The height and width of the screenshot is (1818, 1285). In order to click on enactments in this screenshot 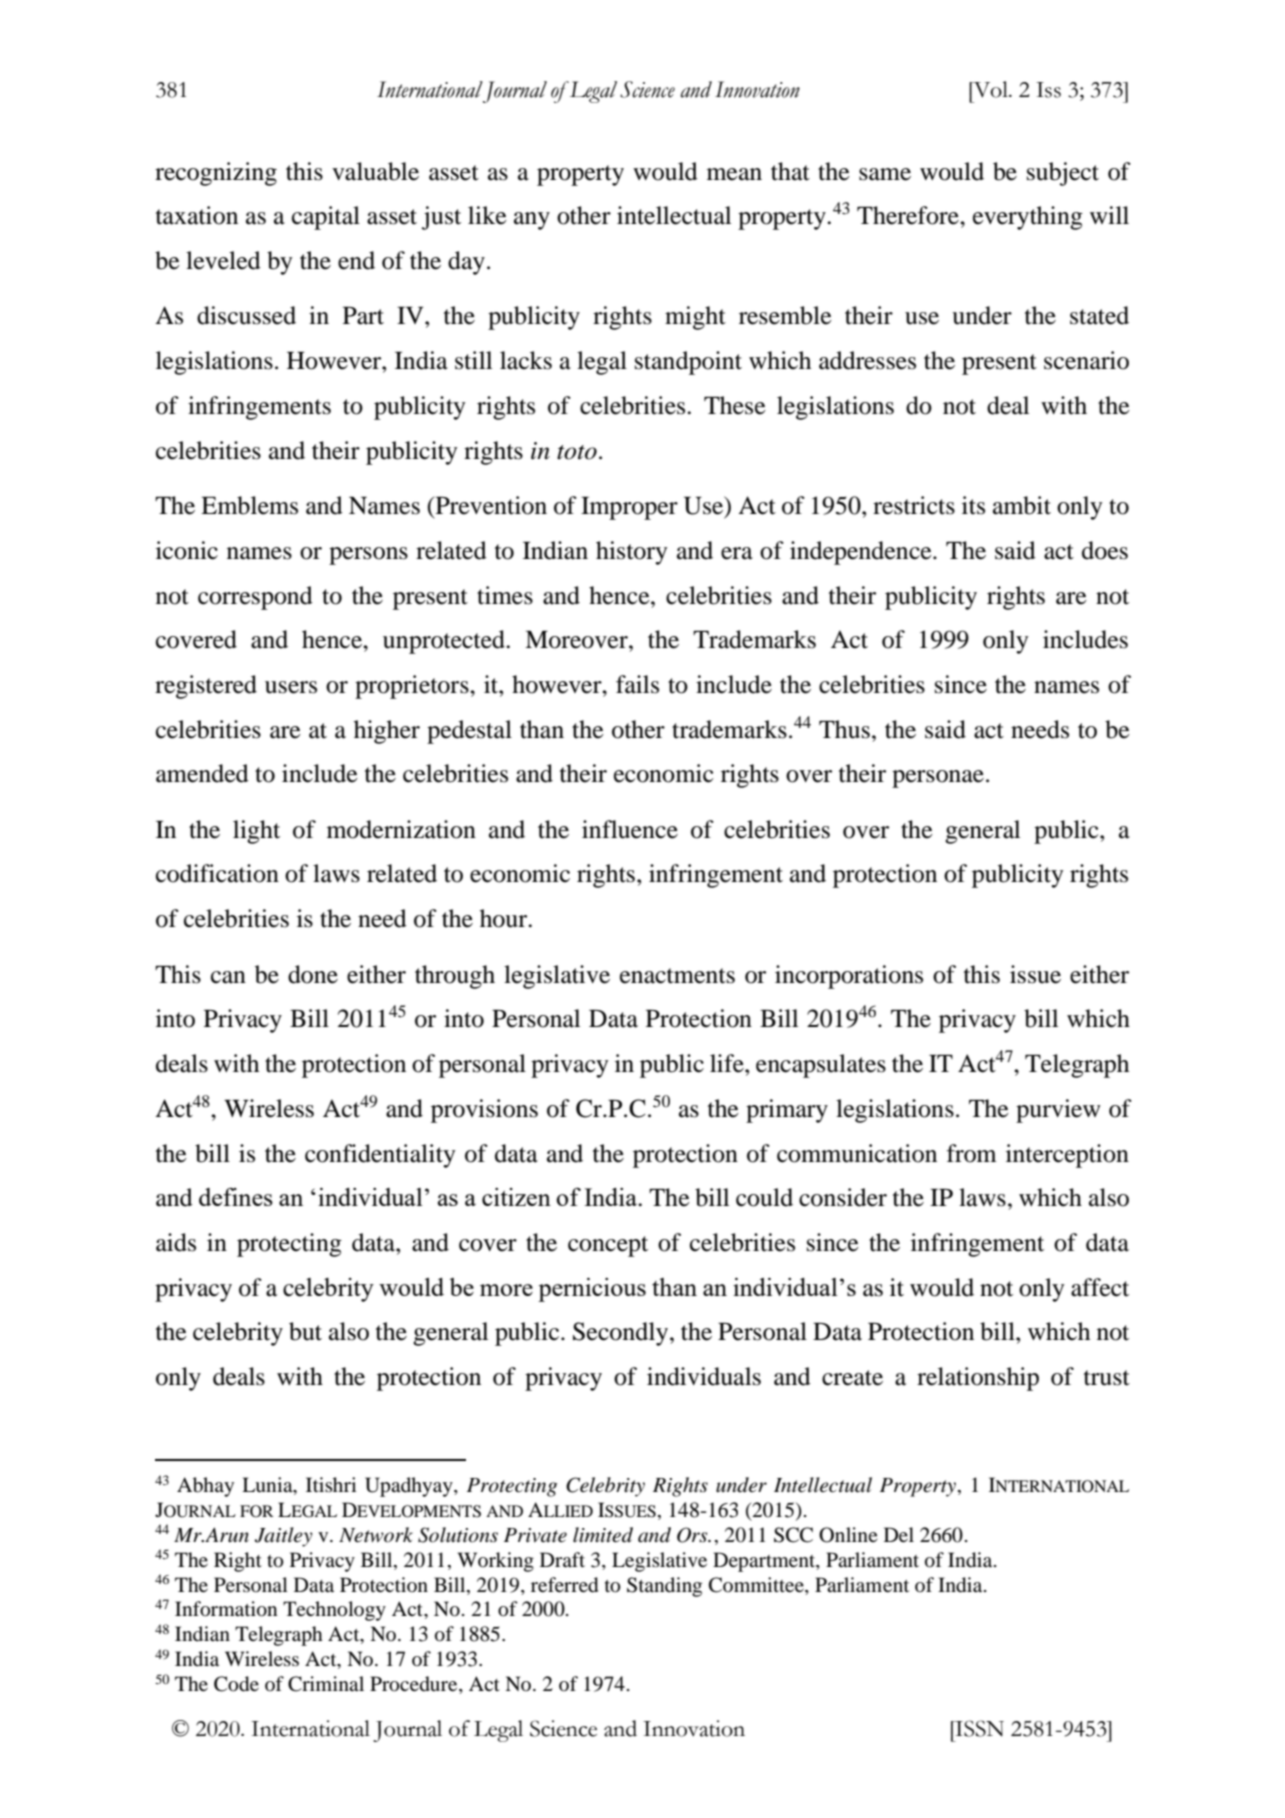, I will do `click(677, 976)`.
